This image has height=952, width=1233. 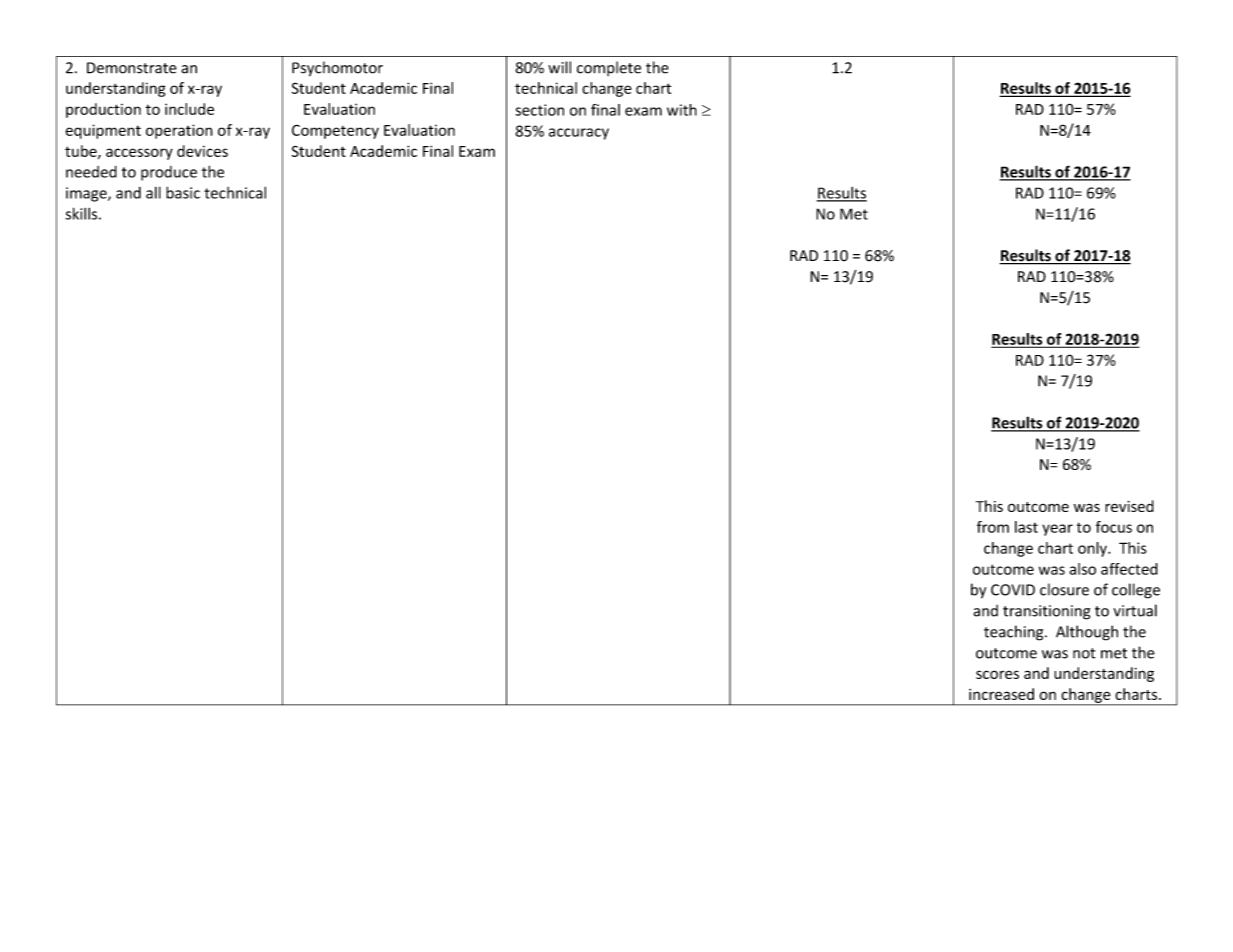 I want to click on with, so click(x=682, y=110).
